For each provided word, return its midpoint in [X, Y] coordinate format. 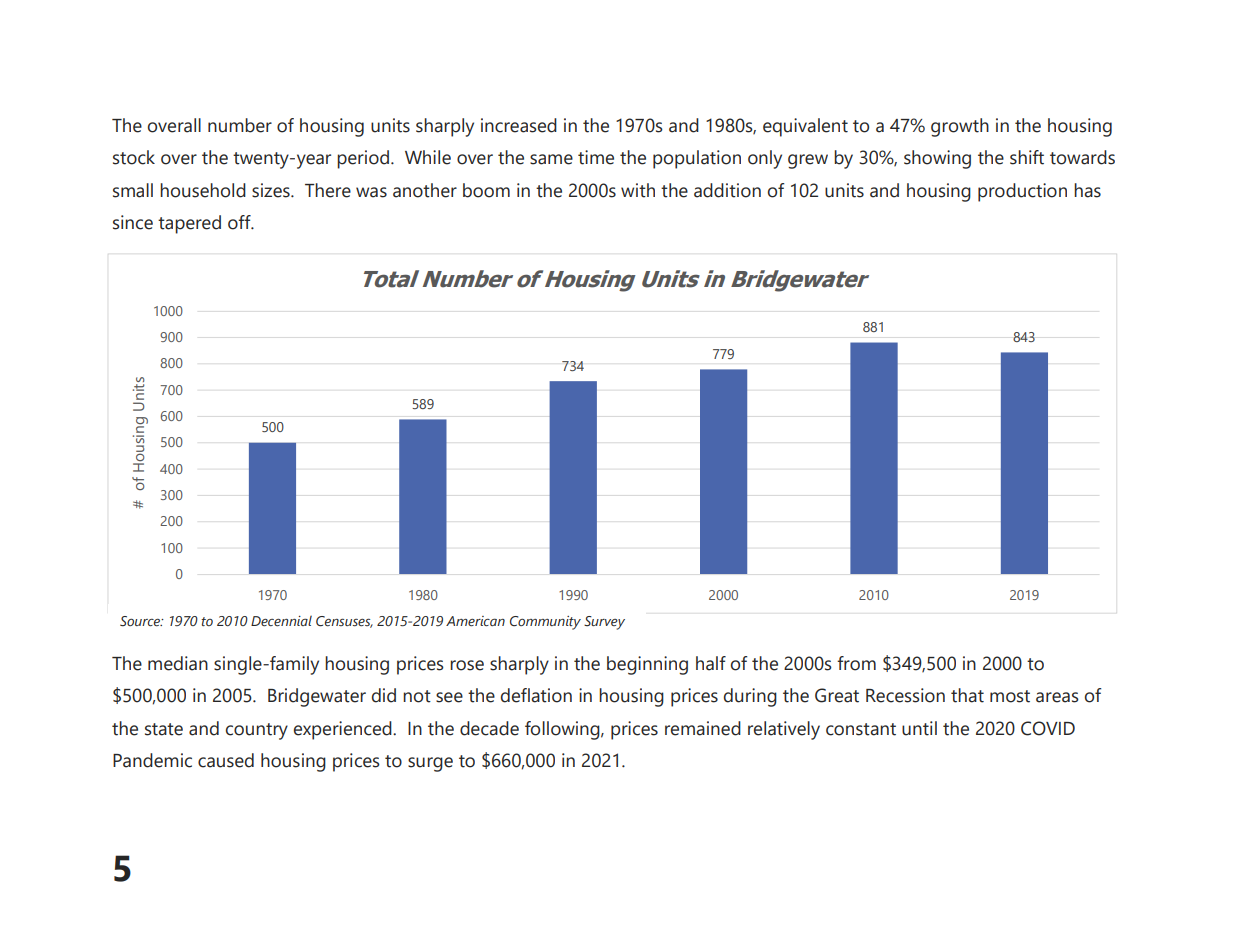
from [856, 663]
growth [960, 127]
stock [134, 157]
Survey [604, 623]
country [257, 731]
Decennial [281, 621]
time [596, 157]
